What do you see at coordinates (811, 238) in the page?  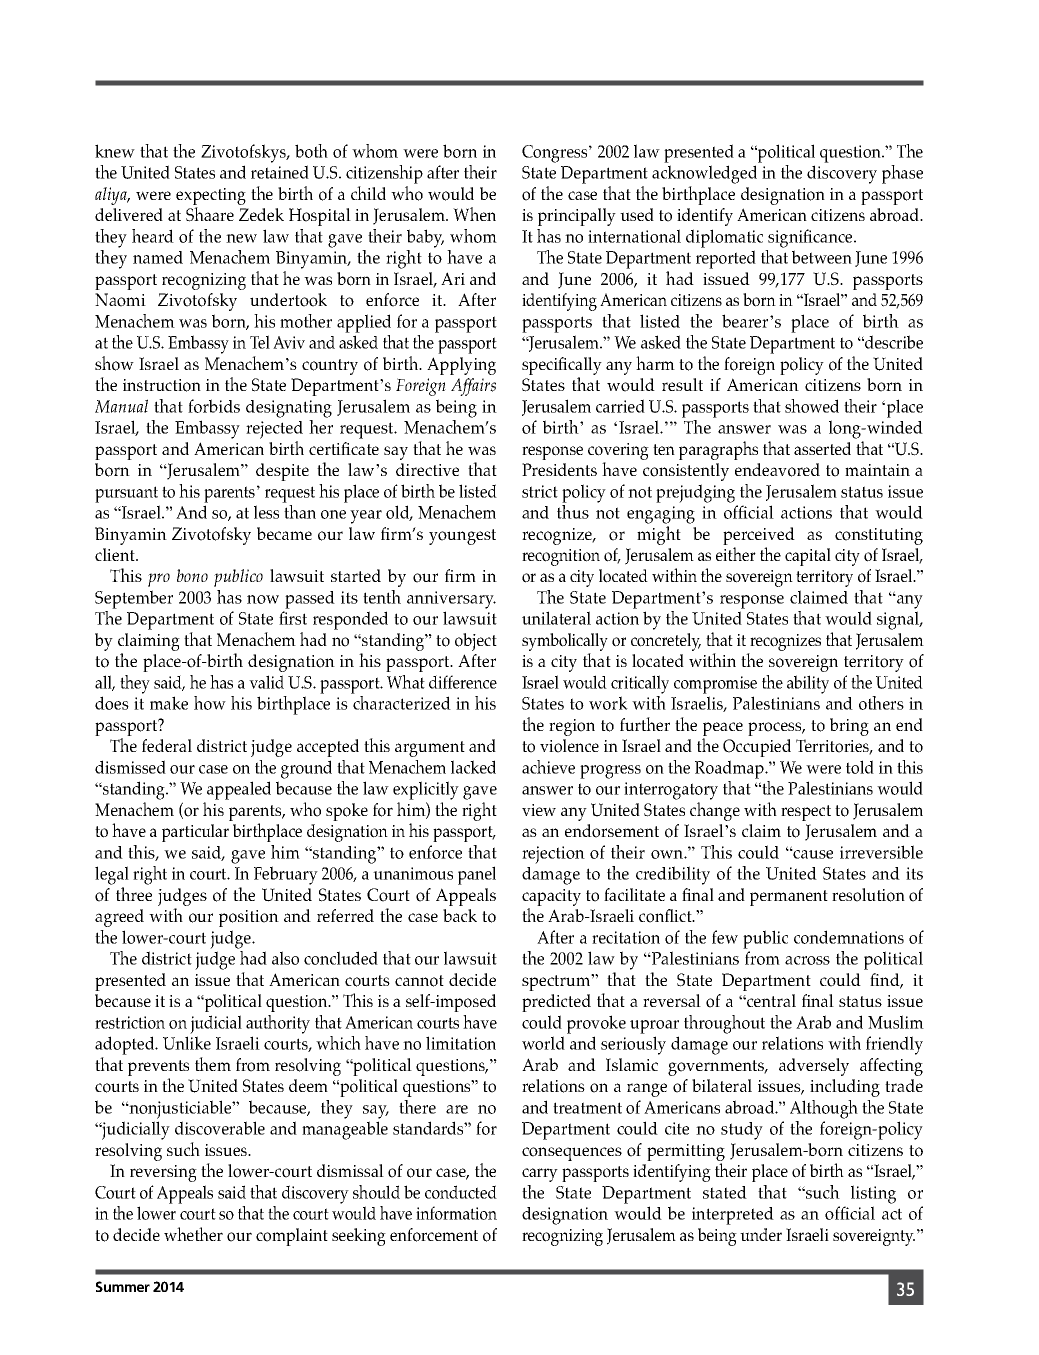 I see `significance` at bounding box center [811, 238].
